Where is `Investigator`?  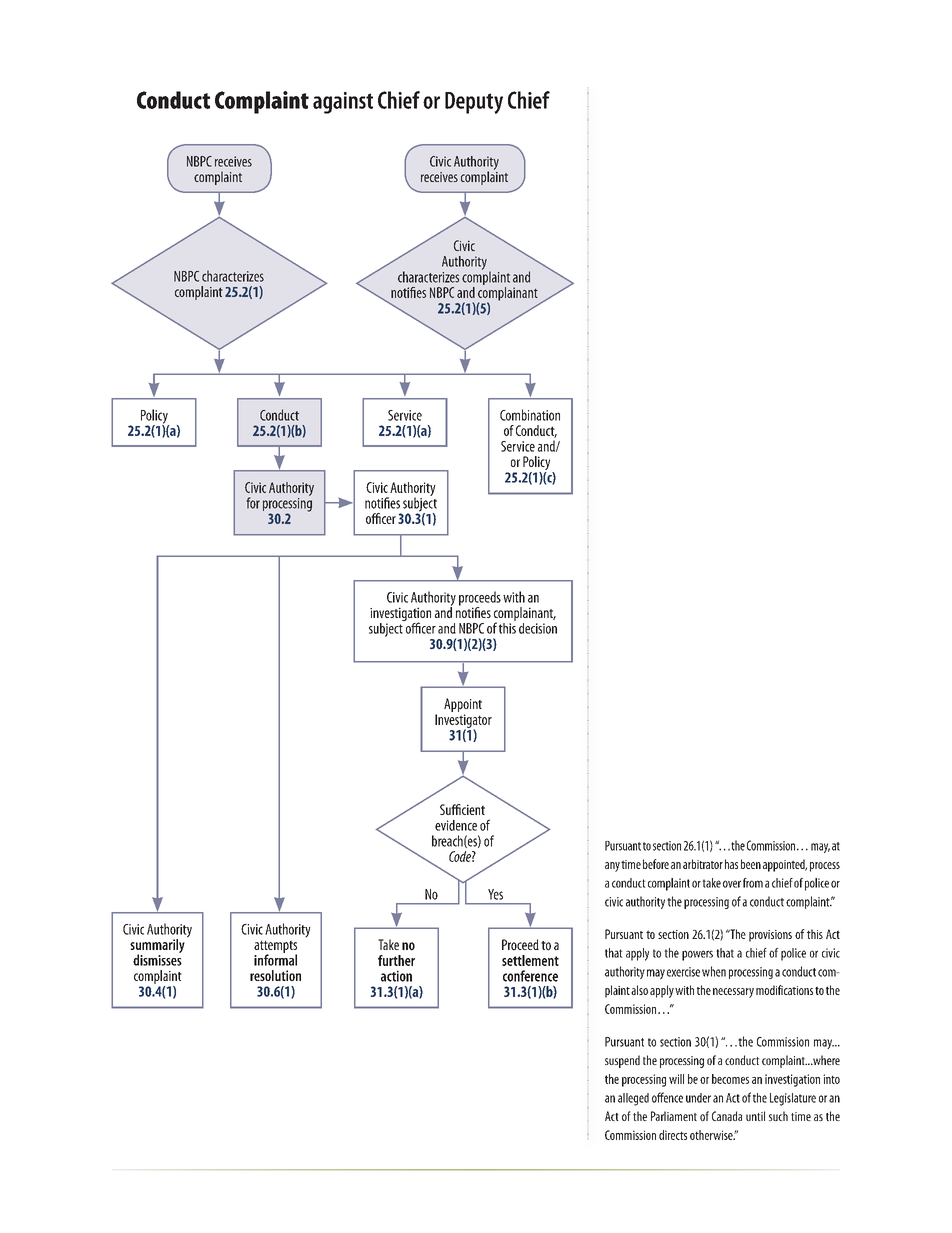
Investigator is located at coordinates (463, 722).
